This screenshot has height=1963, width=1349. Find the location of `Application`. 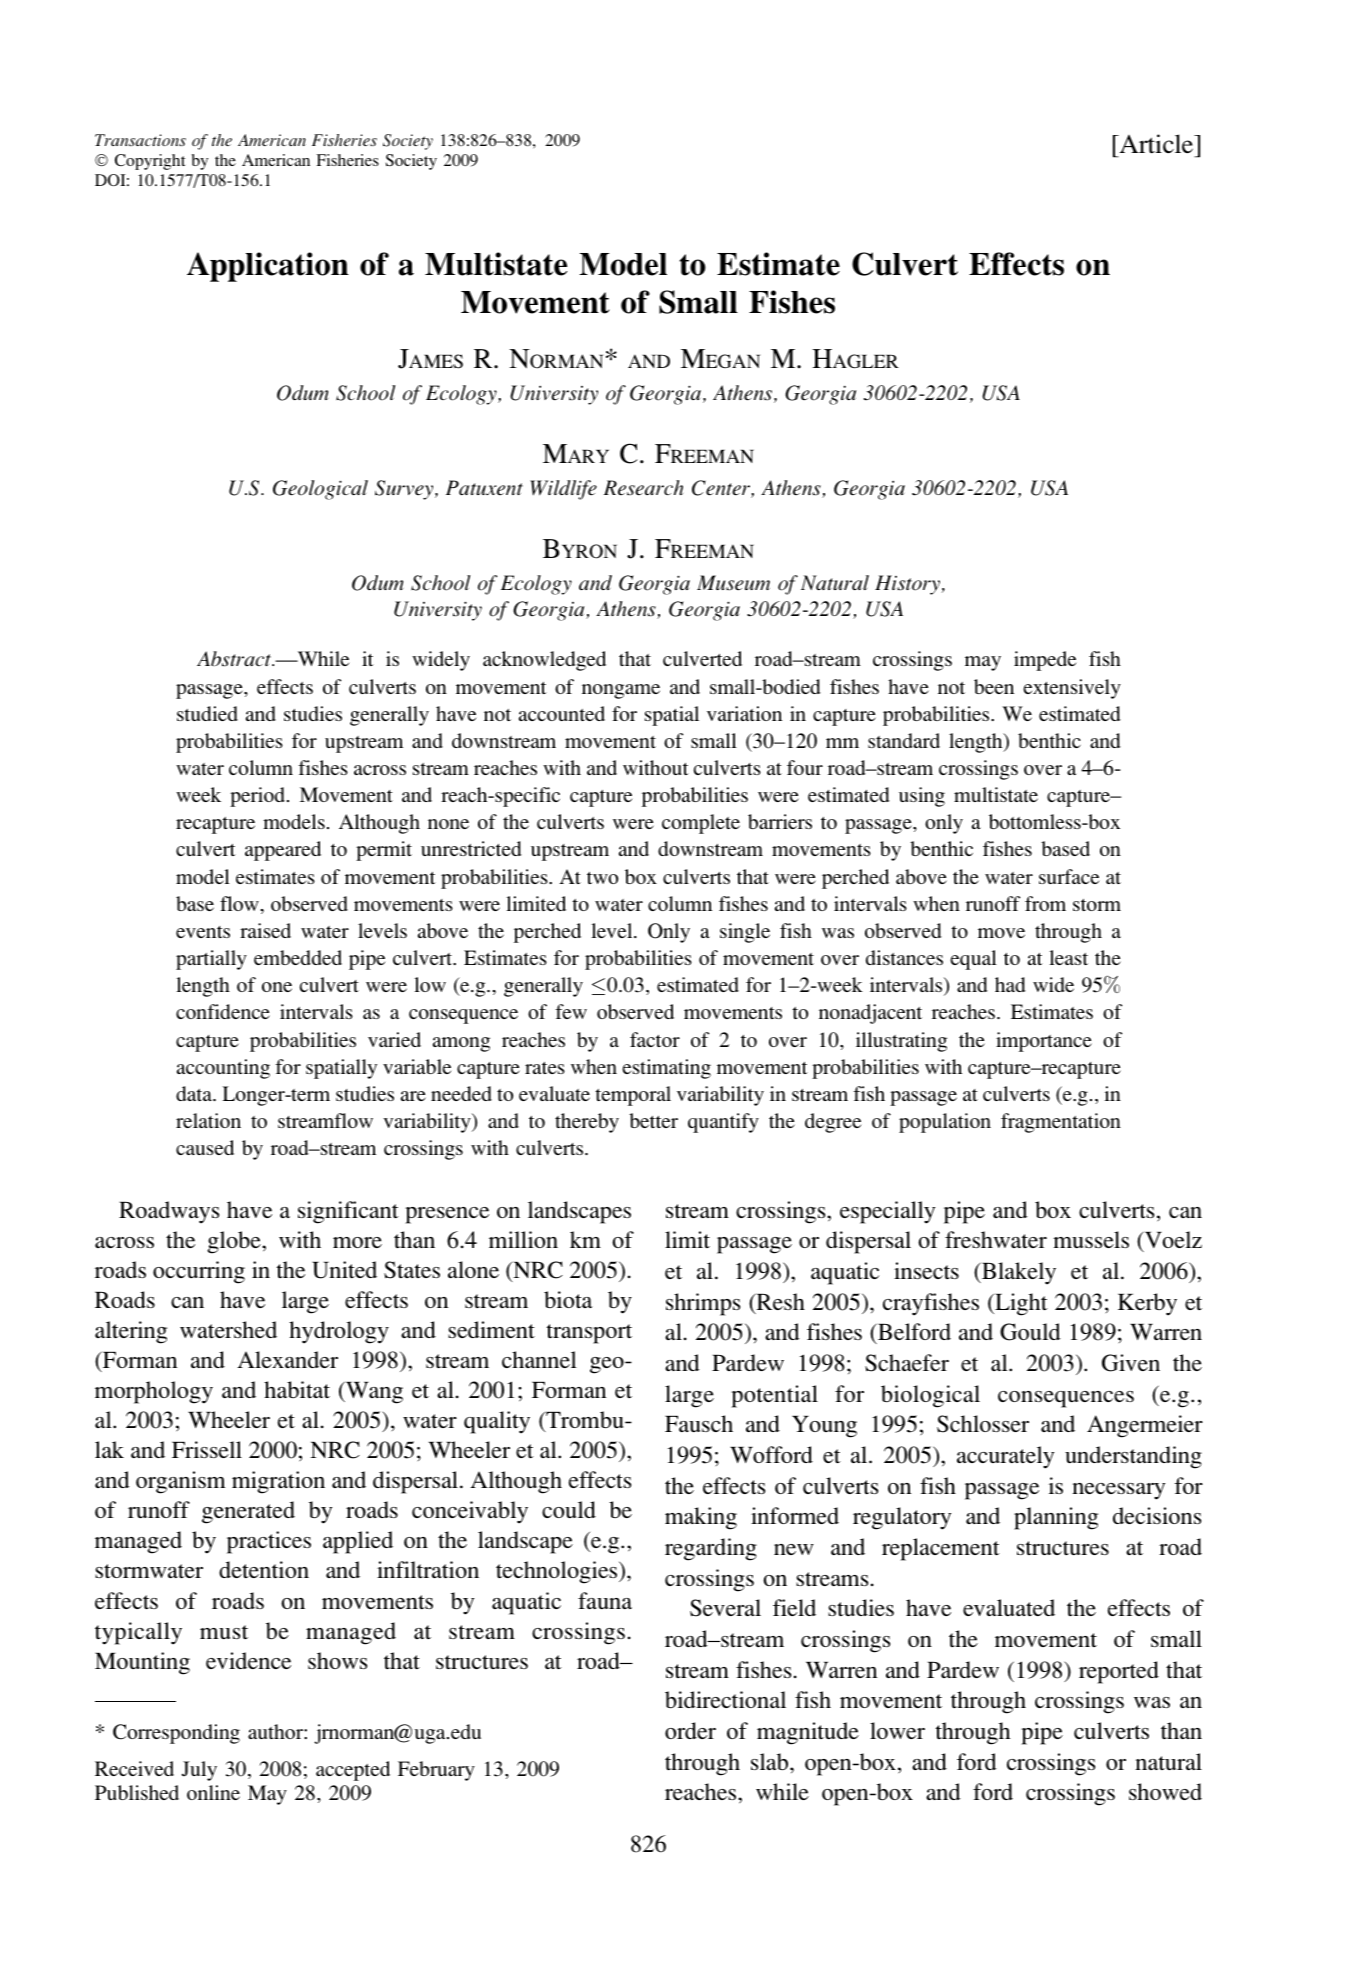

Application is located at coordinates (268, 267).
